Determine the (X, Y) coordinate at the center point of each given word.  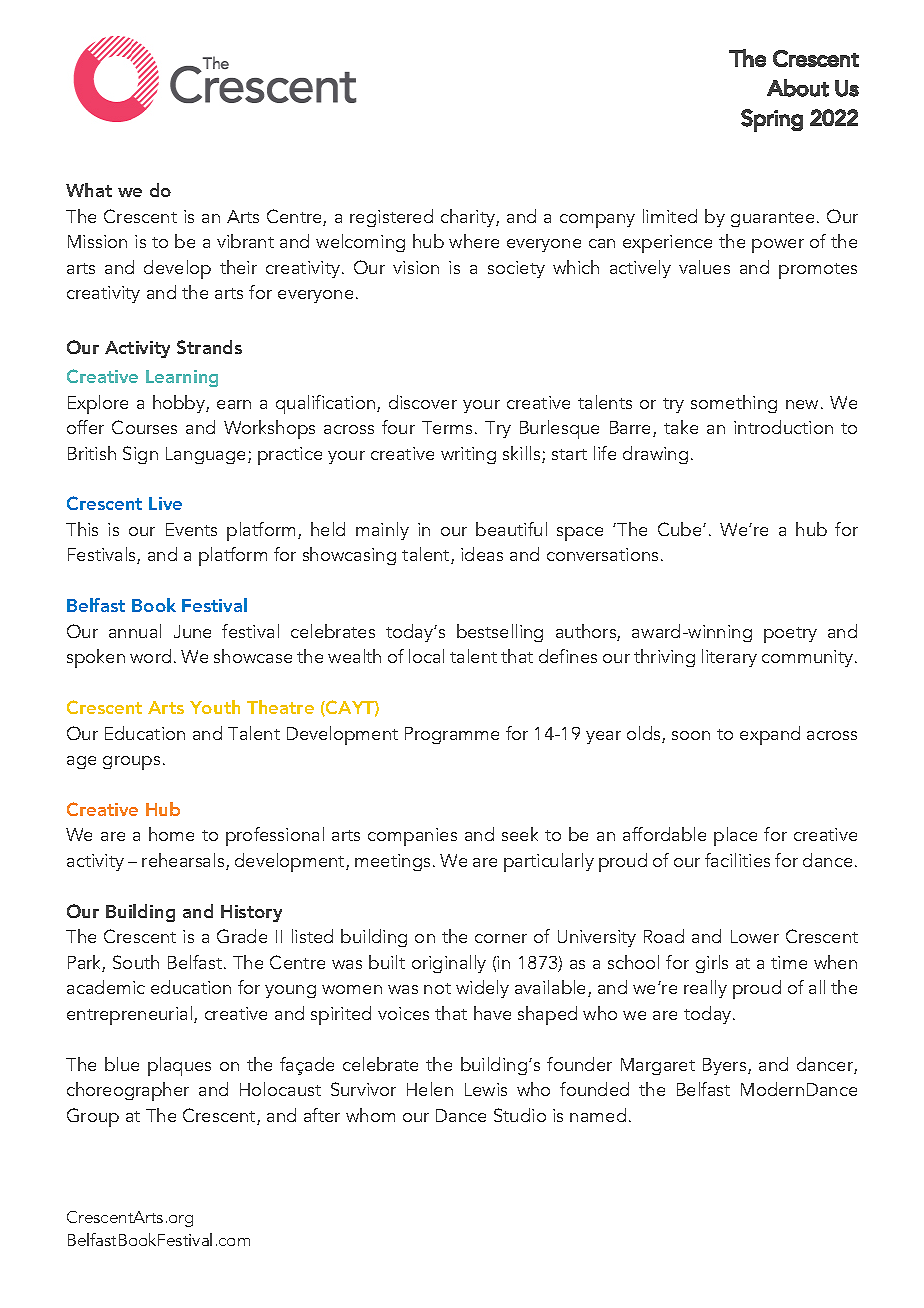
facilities (737, 860)
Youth (215, 707)
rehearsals (184, 861)
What (89, 190)
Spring (772, 120)
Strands (209, 347)
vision (416, 267)
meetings (392, 862)
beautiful (511, 529)
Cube (681, 529)
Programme (452, 735)
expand (770, 735)
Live (165, 503)
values (704, 267)
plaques (179, 1066)
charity (469, 218)
